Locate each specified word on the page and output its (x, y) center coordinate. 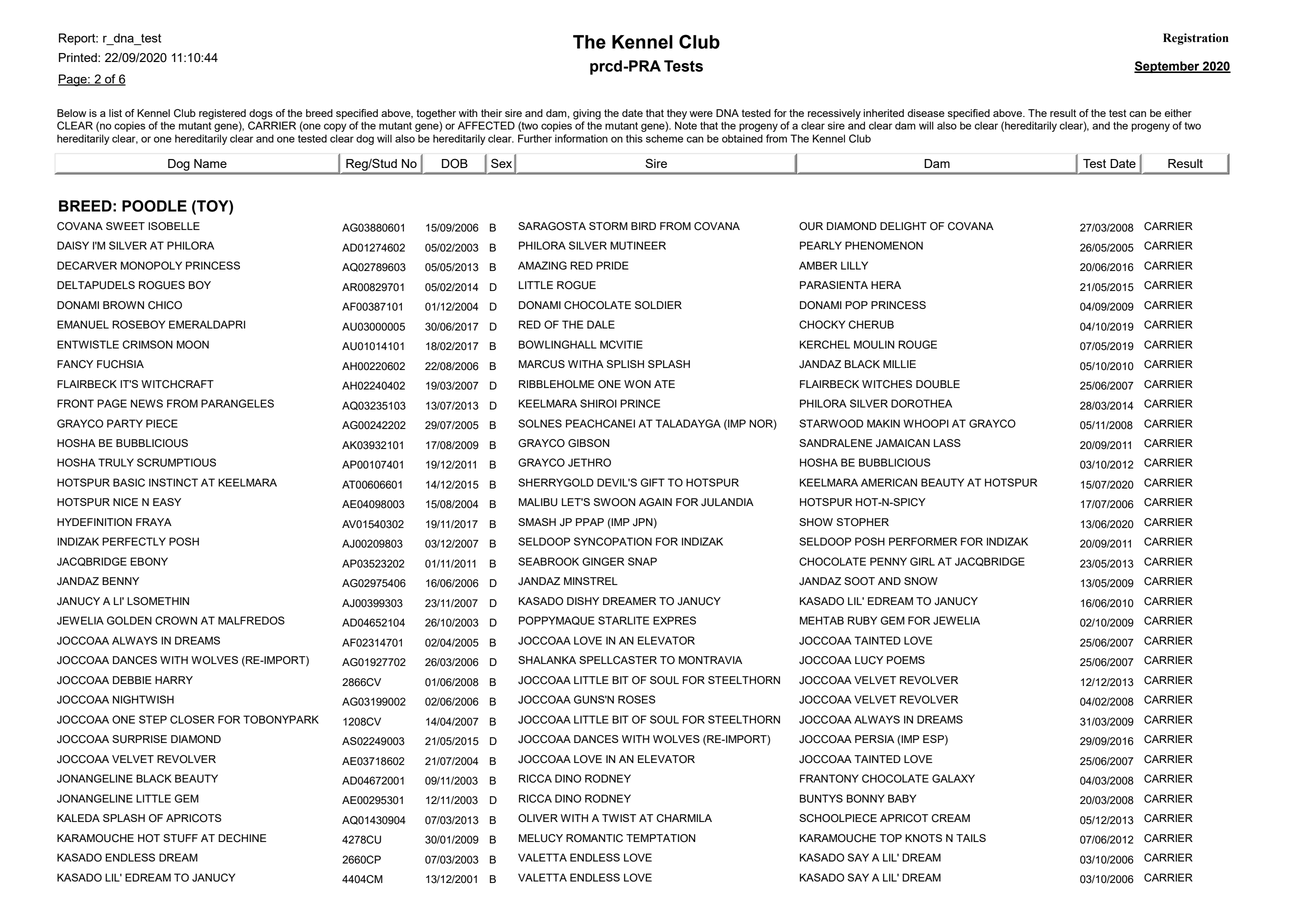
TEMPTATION (661, 838)
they (676, 115)
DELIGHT (903, 226)
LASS (947, 443)
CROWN (176, 620)
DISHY (583, 601)
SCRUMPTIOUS (176, 462)
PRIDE (612, 265)
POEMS (906, 660)
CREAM (950, 818)
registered (222, 115)
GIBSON (589, 443)
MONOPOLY (151, 265)
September (1168, 67)
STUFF (180, 838)
